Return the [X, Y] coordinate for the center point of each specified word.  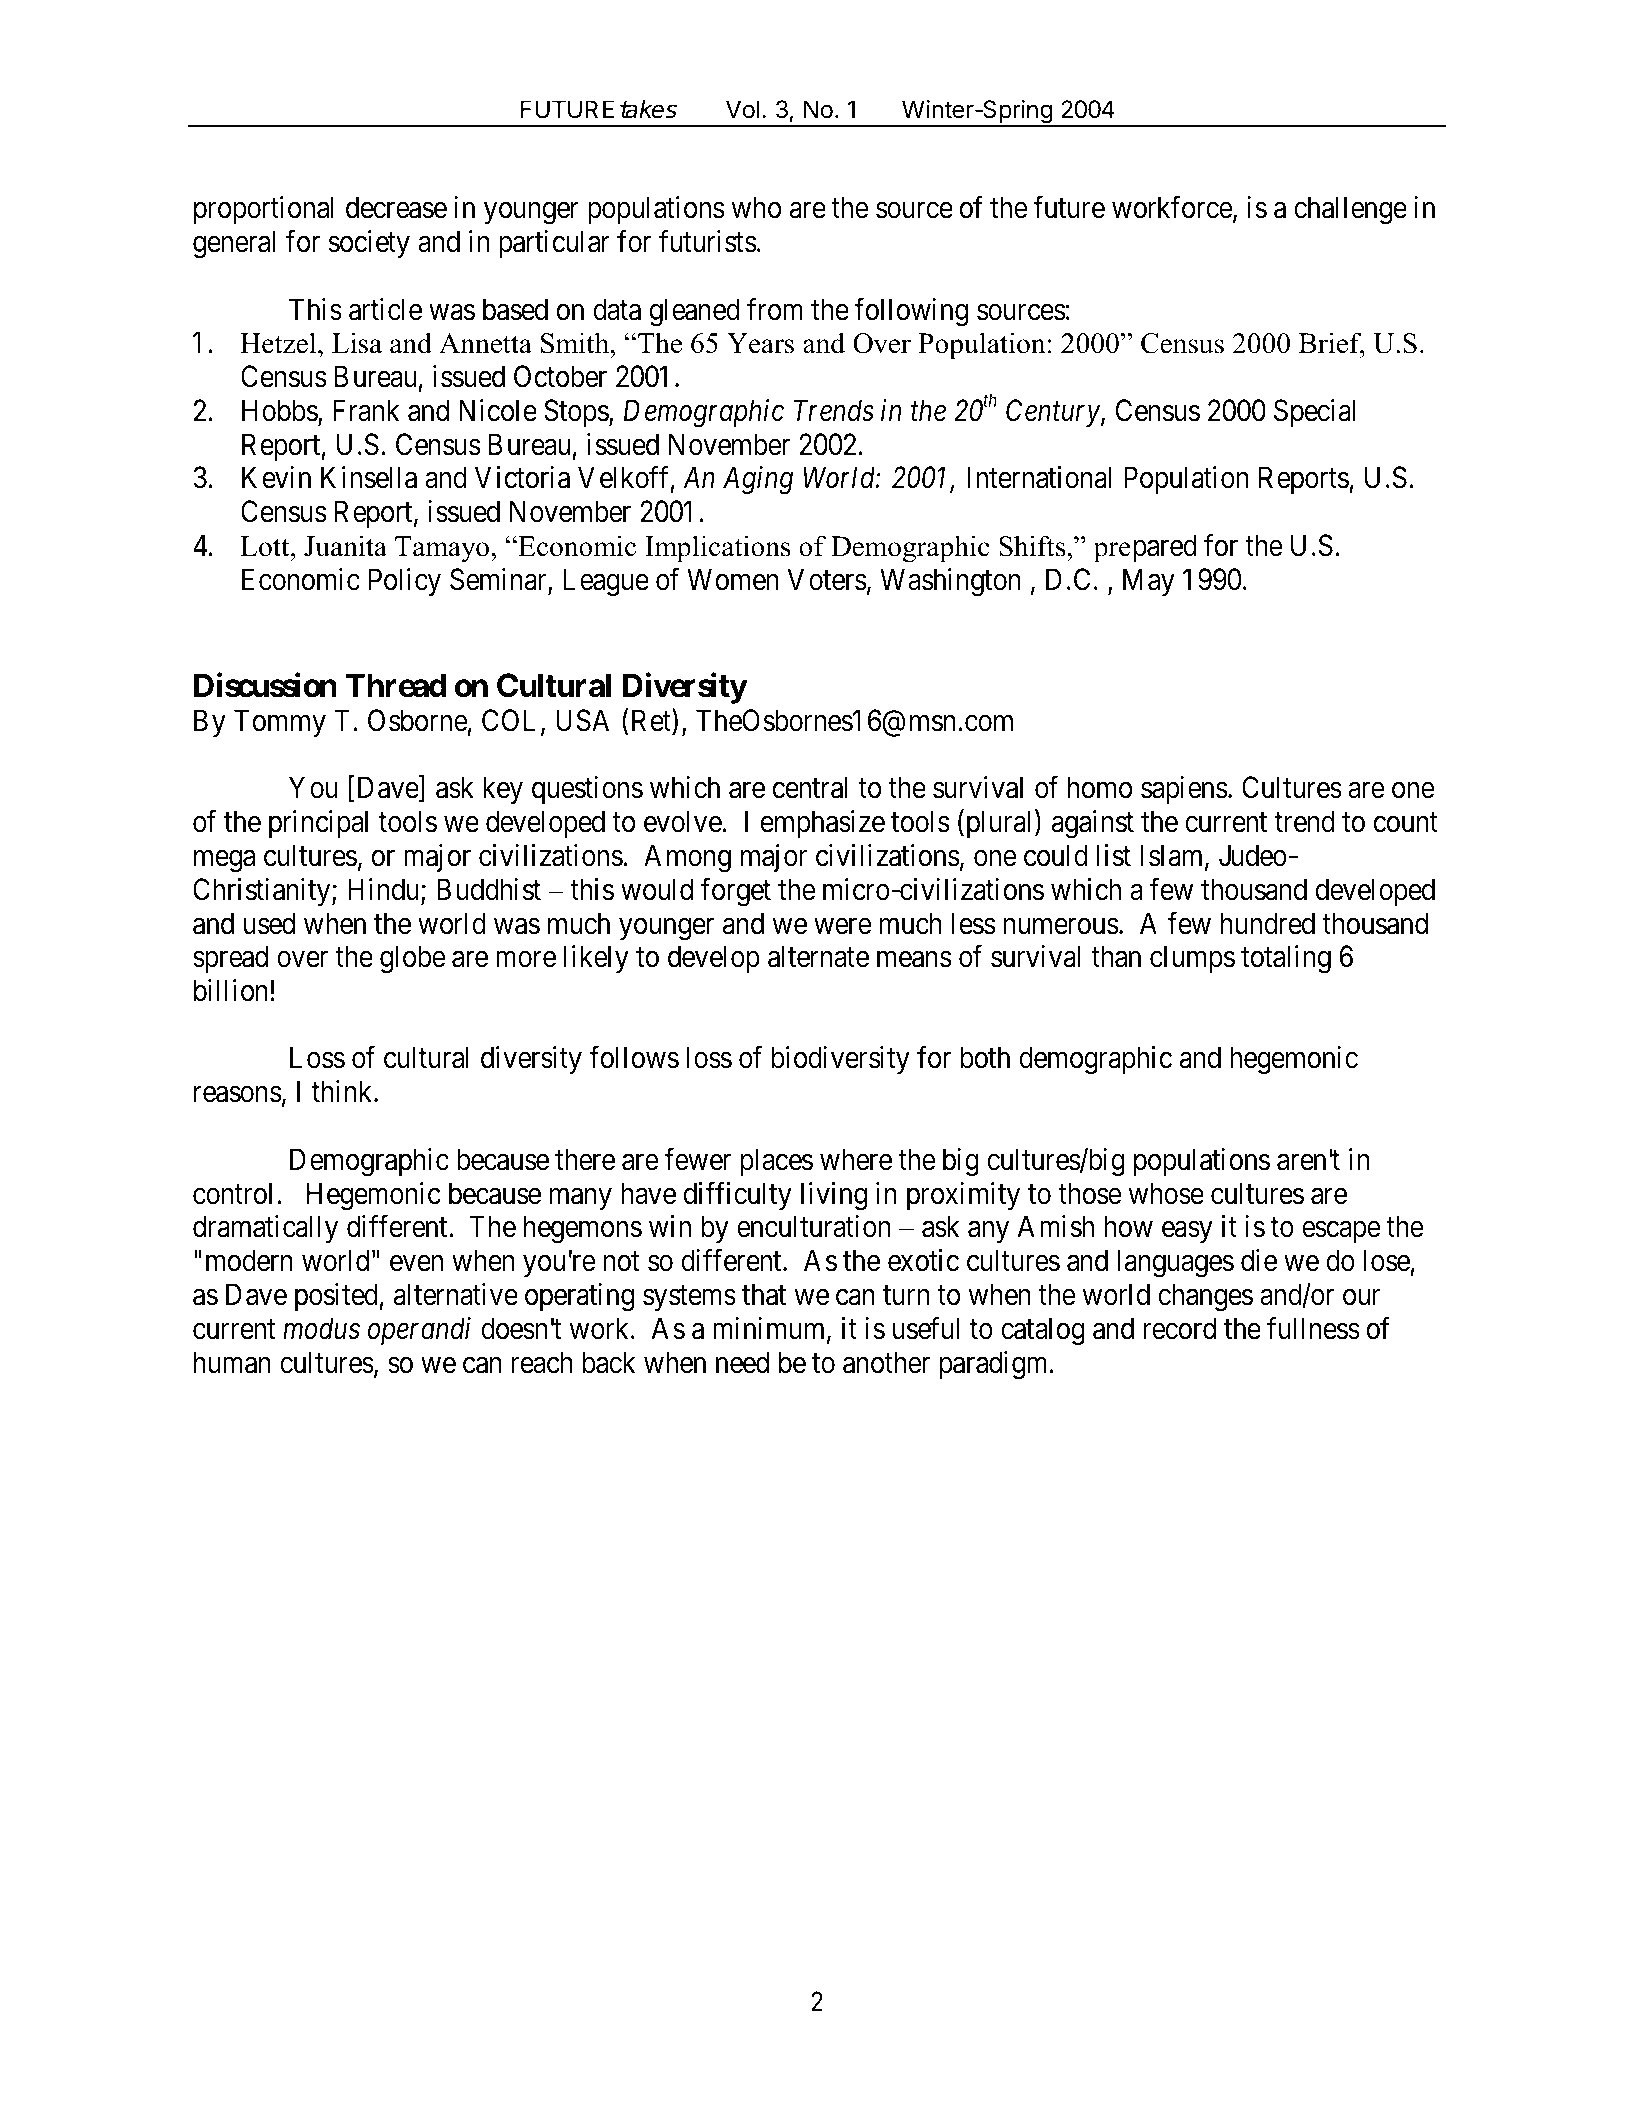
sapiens [1184, 790]
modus [321, 1328]
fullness [1313, 1328]
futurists [708, 241]
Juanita [345, 546]
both [985, 1057]
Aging [758, 481]
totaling [1286, 959]
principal [318, 824]
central [810, 787]
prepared [1145, 548]
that [764, 1294]
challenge [1350, 210]
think [343, 1091]
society [369, 244]
